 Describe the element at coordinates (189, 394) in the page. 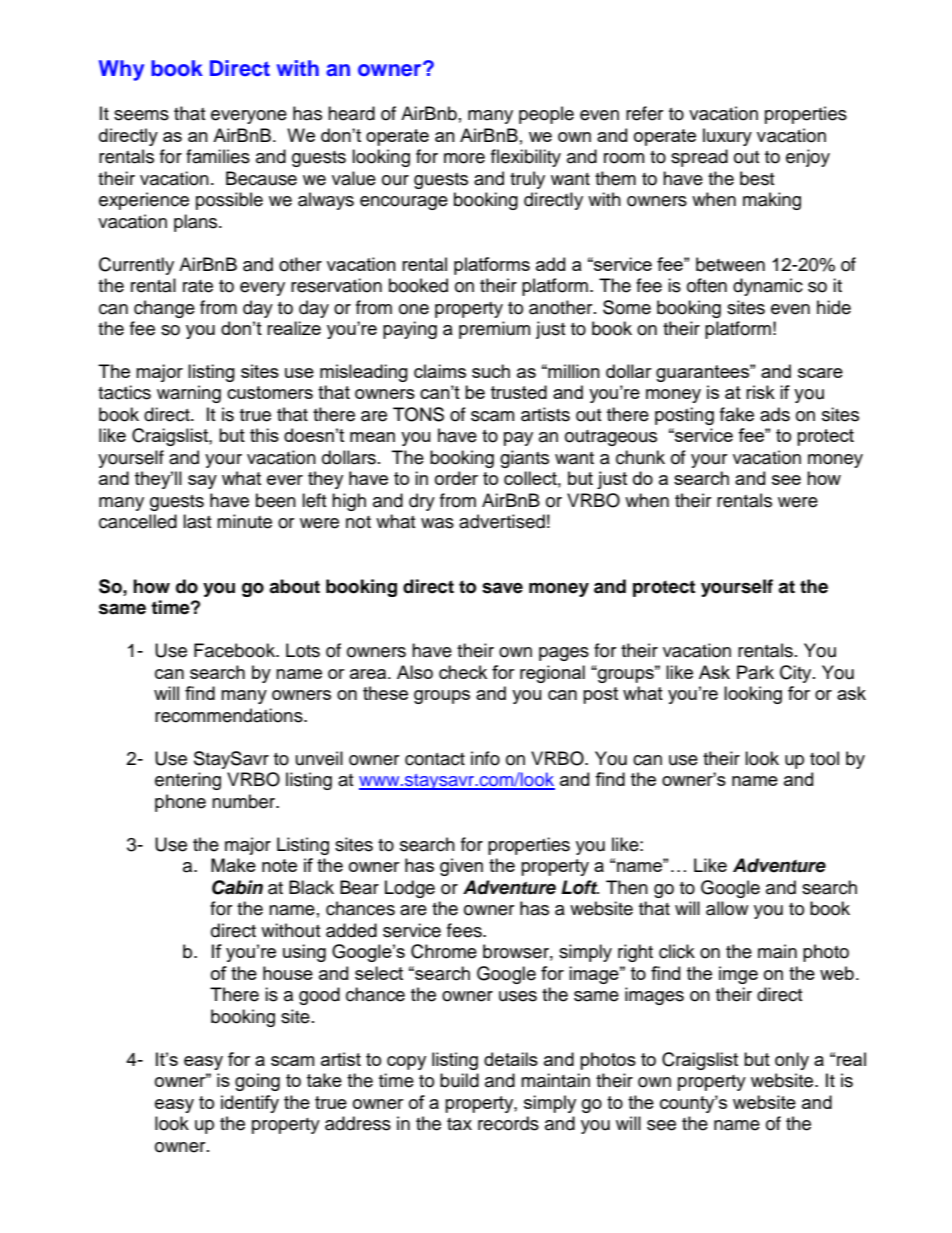

I see `warning` at that location.
